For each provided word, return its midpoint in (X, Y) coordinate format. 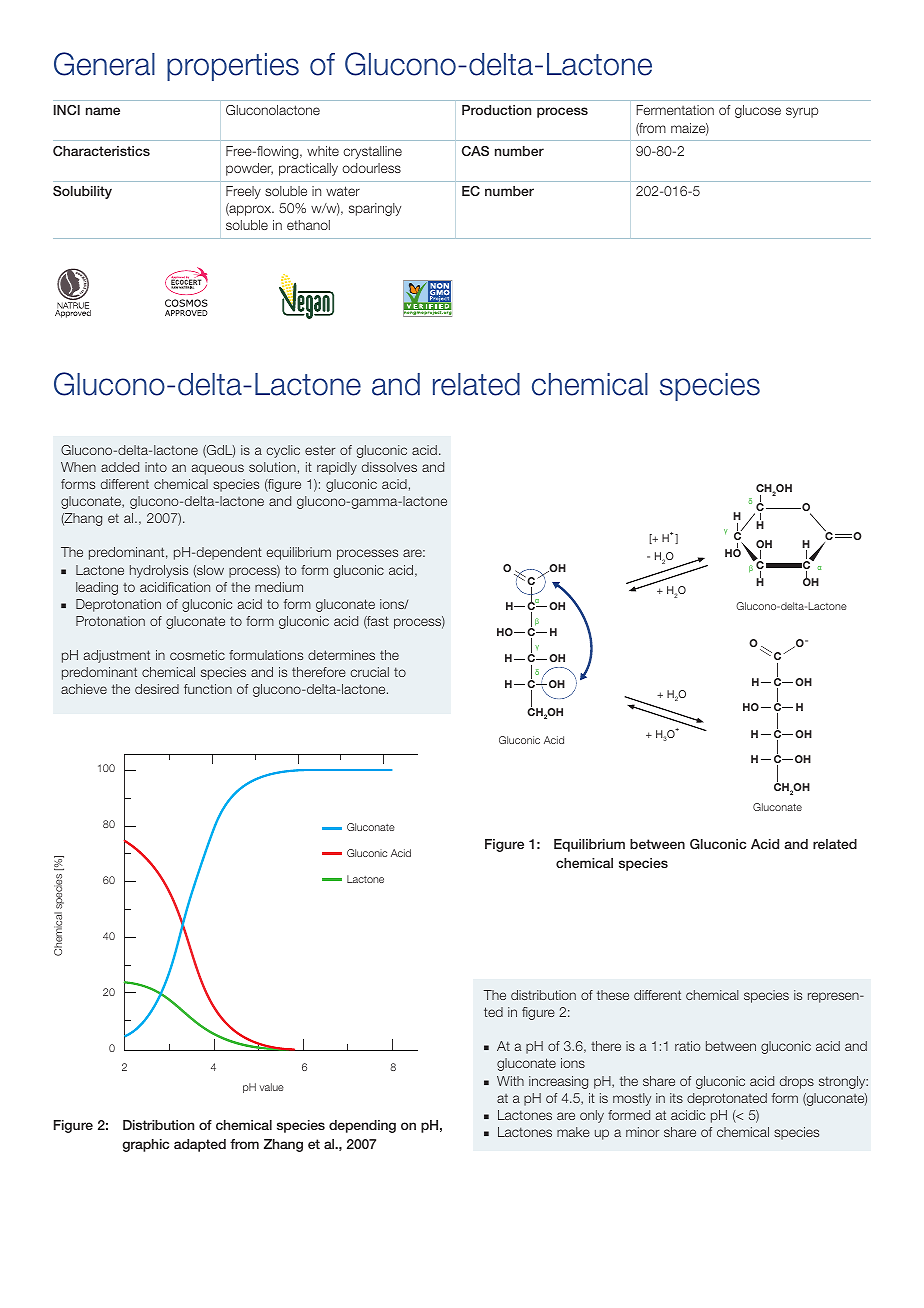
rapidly (337, 468)
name (103, 111)
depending (362, 1126)
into (156, 467)
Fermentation (675, 110)
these (613, 995)
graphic (145, 1145)
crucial (369, 672)
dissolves (389, 467)
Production (496, 110)
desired (157, 689)
